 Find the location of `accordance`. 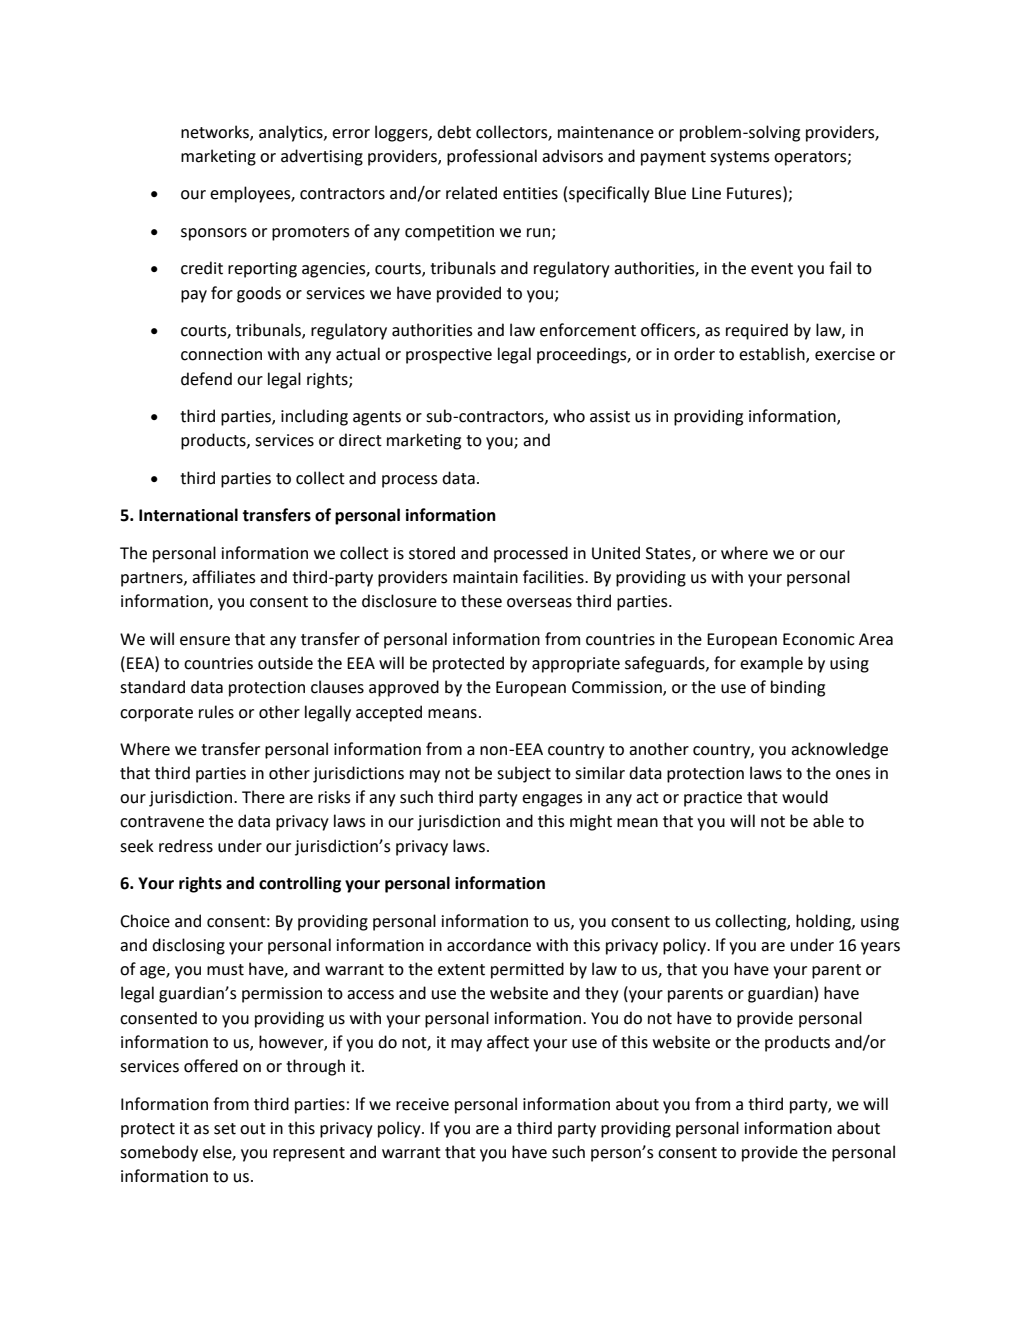

accordance is located at coordinates (489, 945).
